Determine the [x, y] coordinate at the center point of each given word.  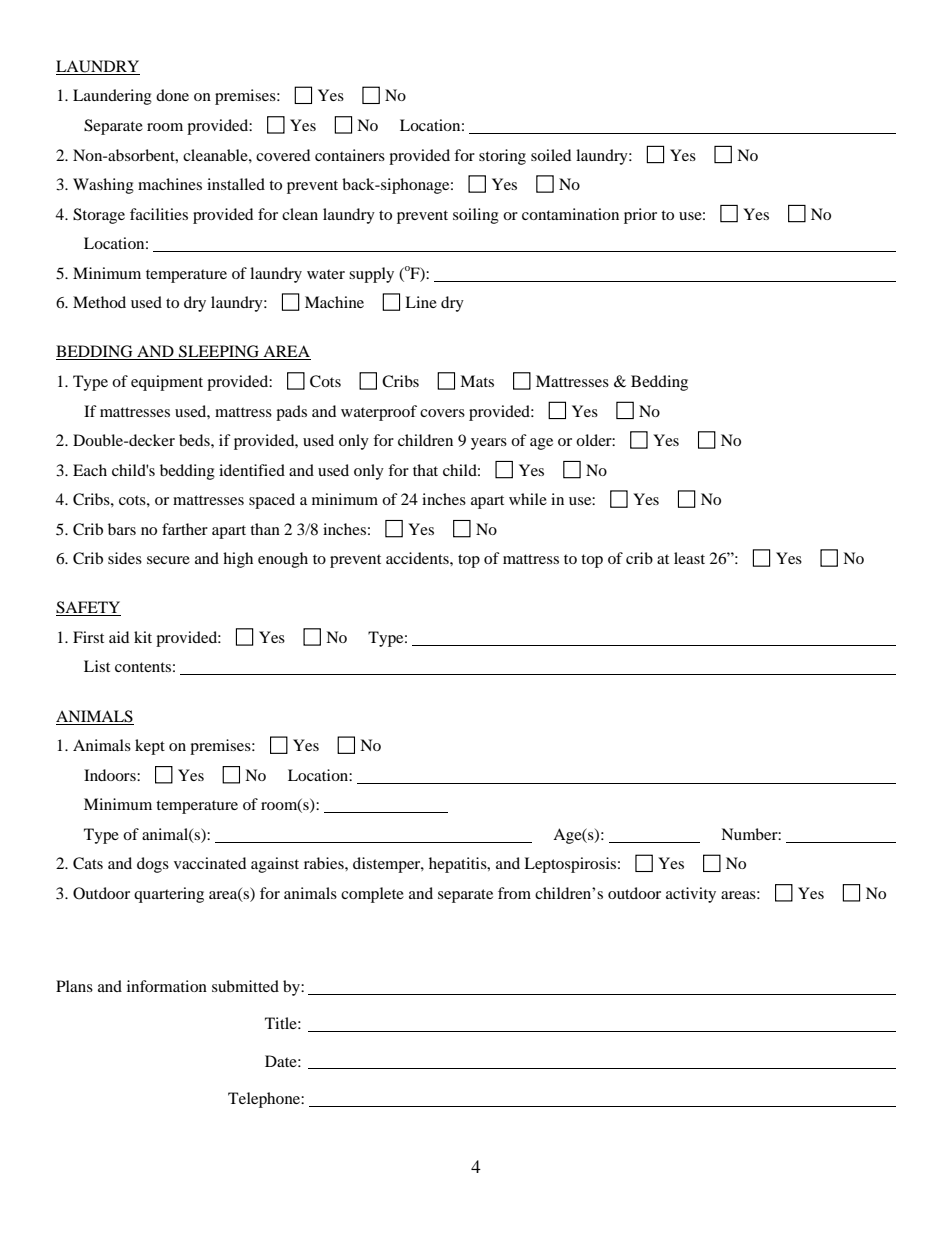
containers [350, 155]
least [689, 558]
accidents [418, 558]
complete [372, 895]
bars [122, 529]
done [172, 95]
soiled [551, 155]
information [167, 986]
